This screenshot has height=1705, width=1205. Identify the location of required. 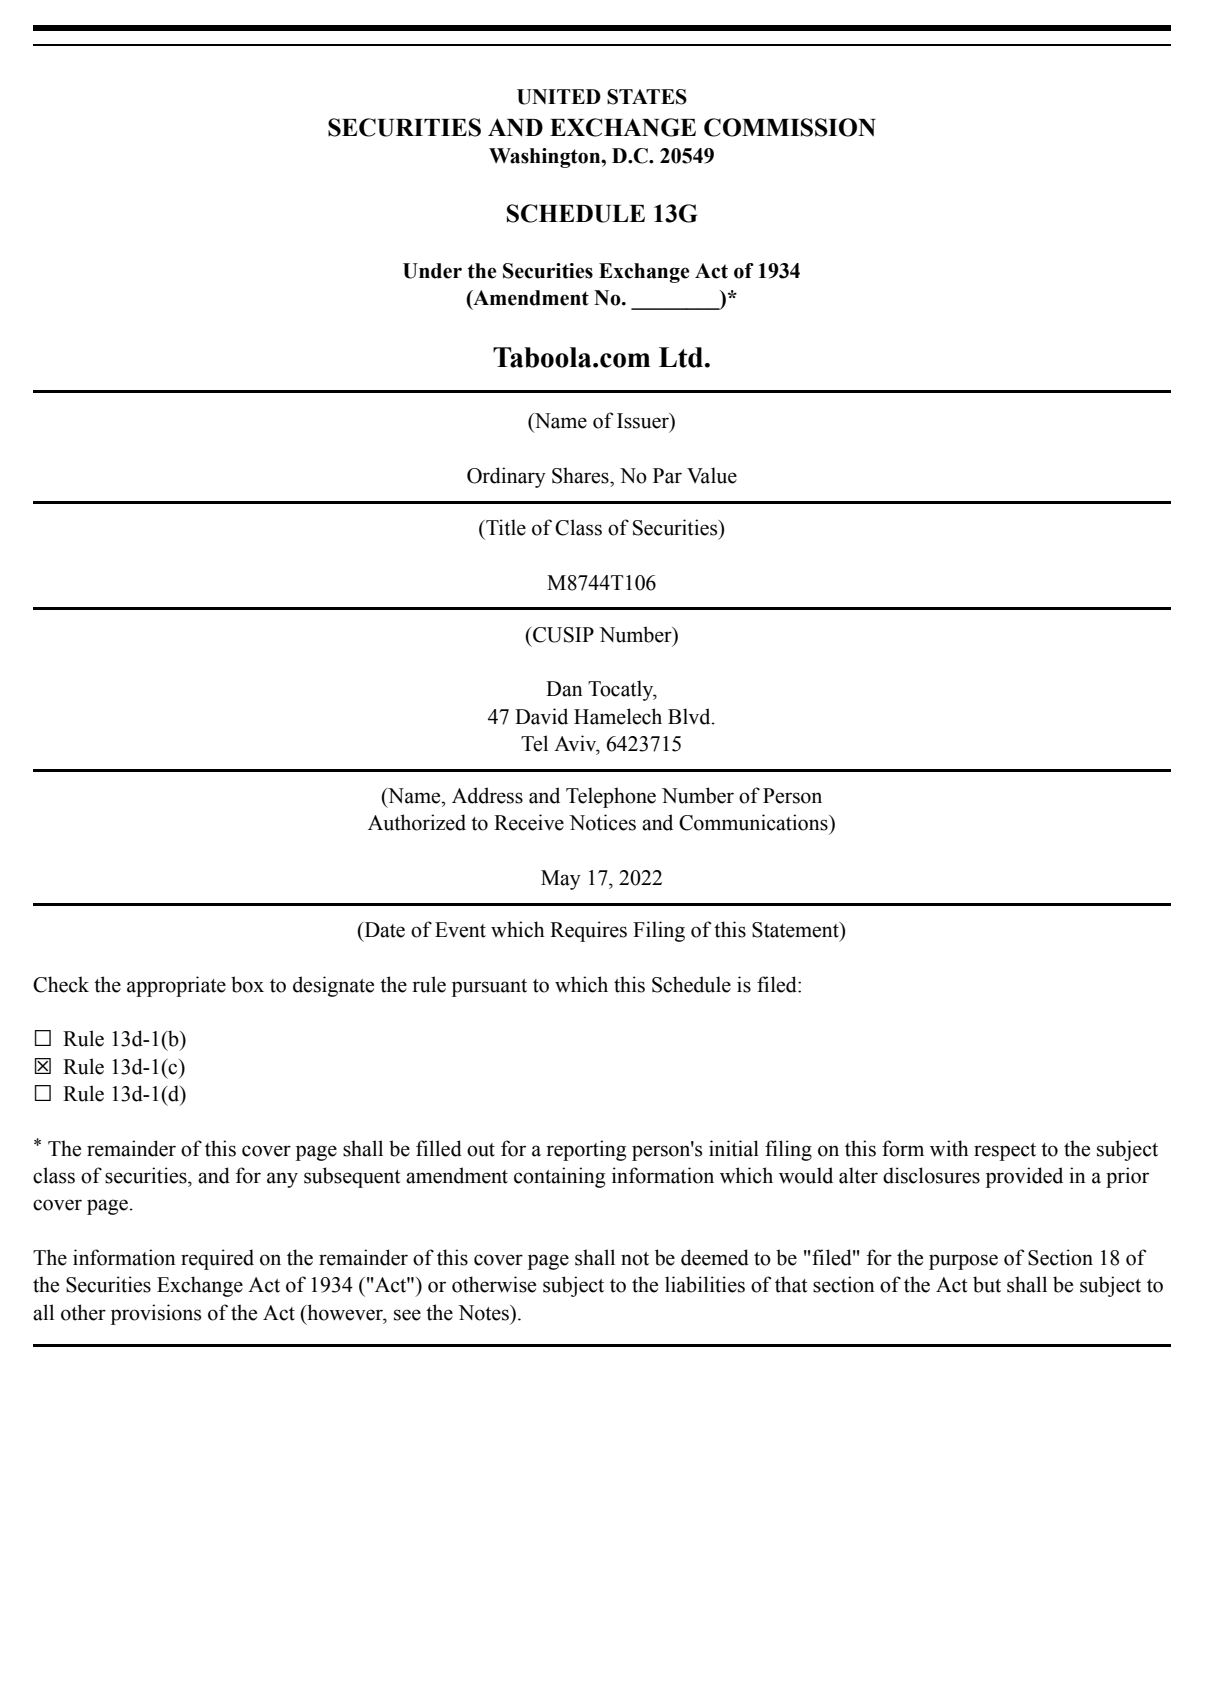
(217, 1259).
